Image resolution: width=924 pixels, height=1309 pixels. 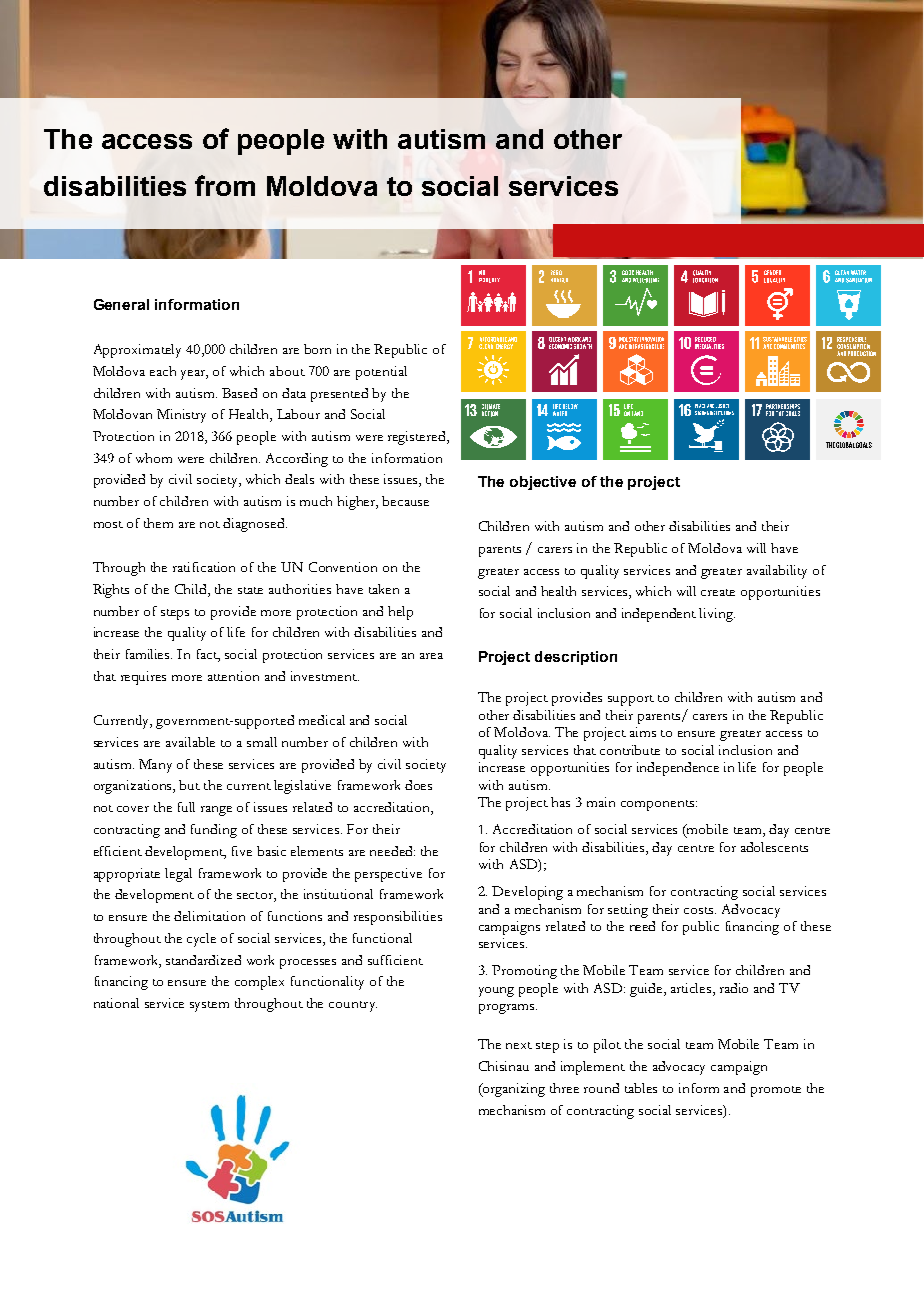 I want to click on organizing, so click(x=513, y=1090).
